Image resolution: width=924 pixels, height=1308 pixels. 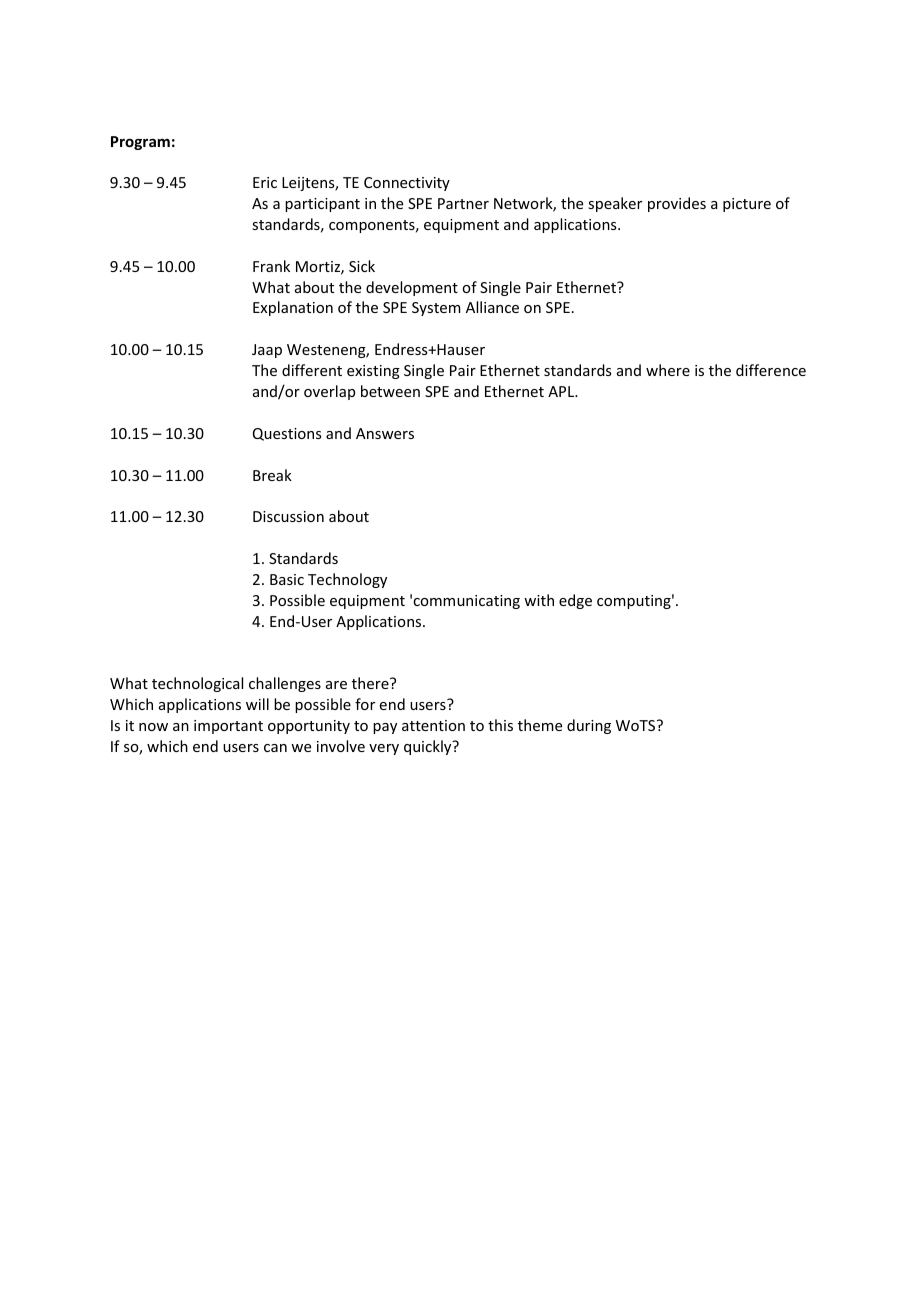 I want to click on important, so click(x=228, y=727).
